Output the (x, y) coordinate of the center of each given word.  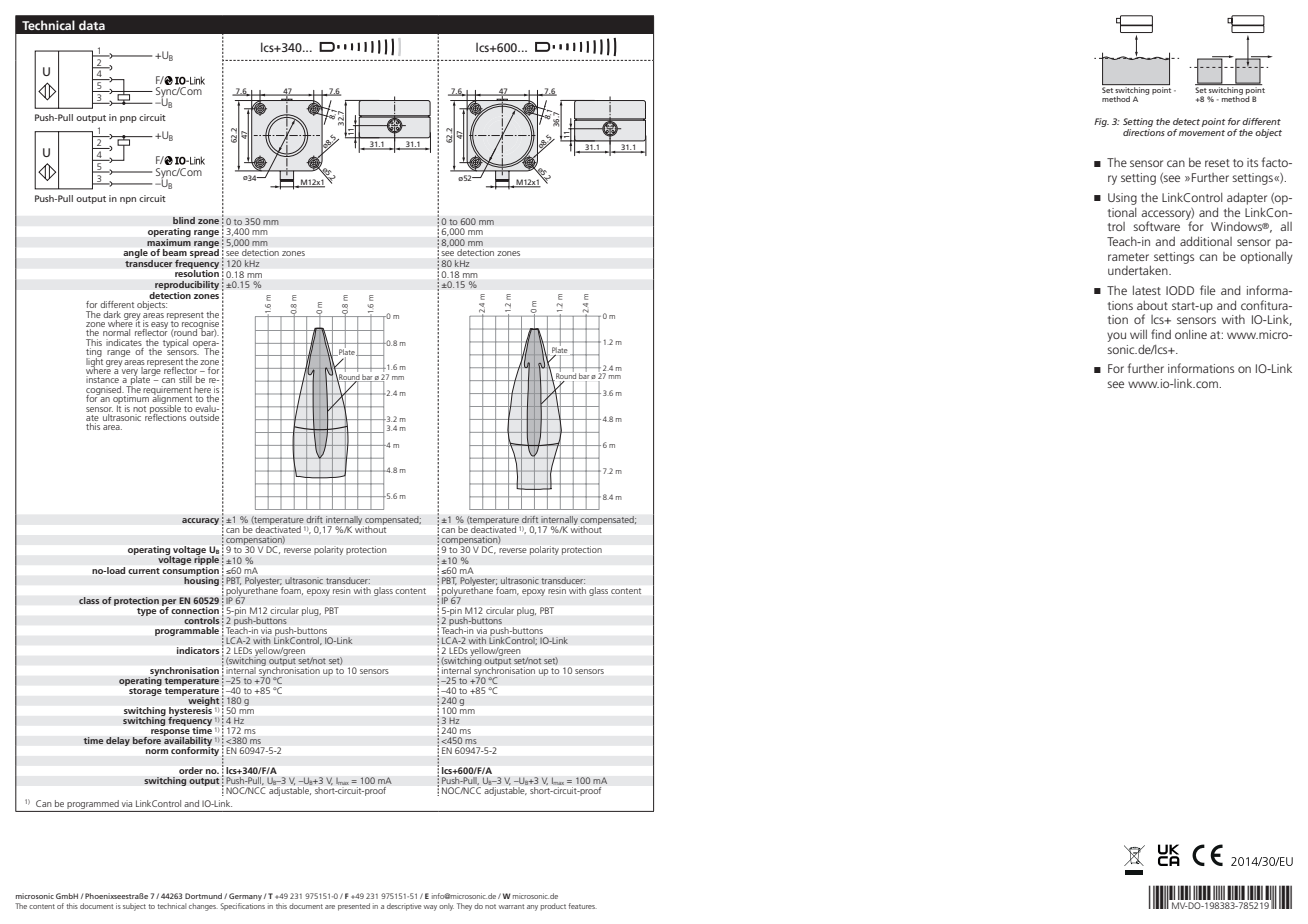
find (1161, 334)
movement (1202, 133)
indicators (198, 650)
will (1138, 334)
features (582, 906)
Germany (245, 897)
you (1116, 337)
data (92, 25)
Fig (1101, 122)
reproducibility (187, 285)
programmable (187, 631)
